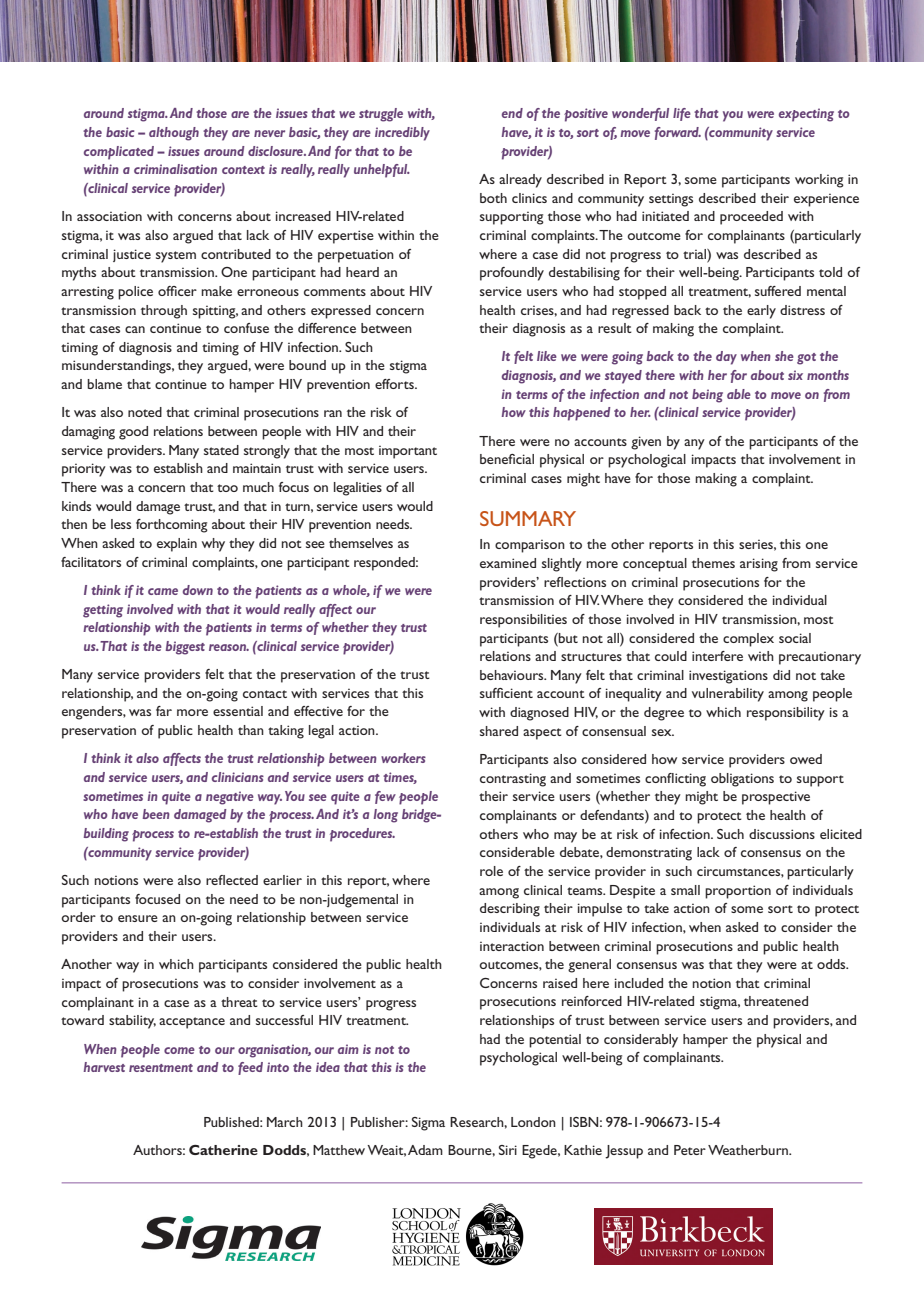 This screenshot has height=1308, width=924. Describe the element at coordinates (174, 134) in the screenshot. I see `although` at that location.
